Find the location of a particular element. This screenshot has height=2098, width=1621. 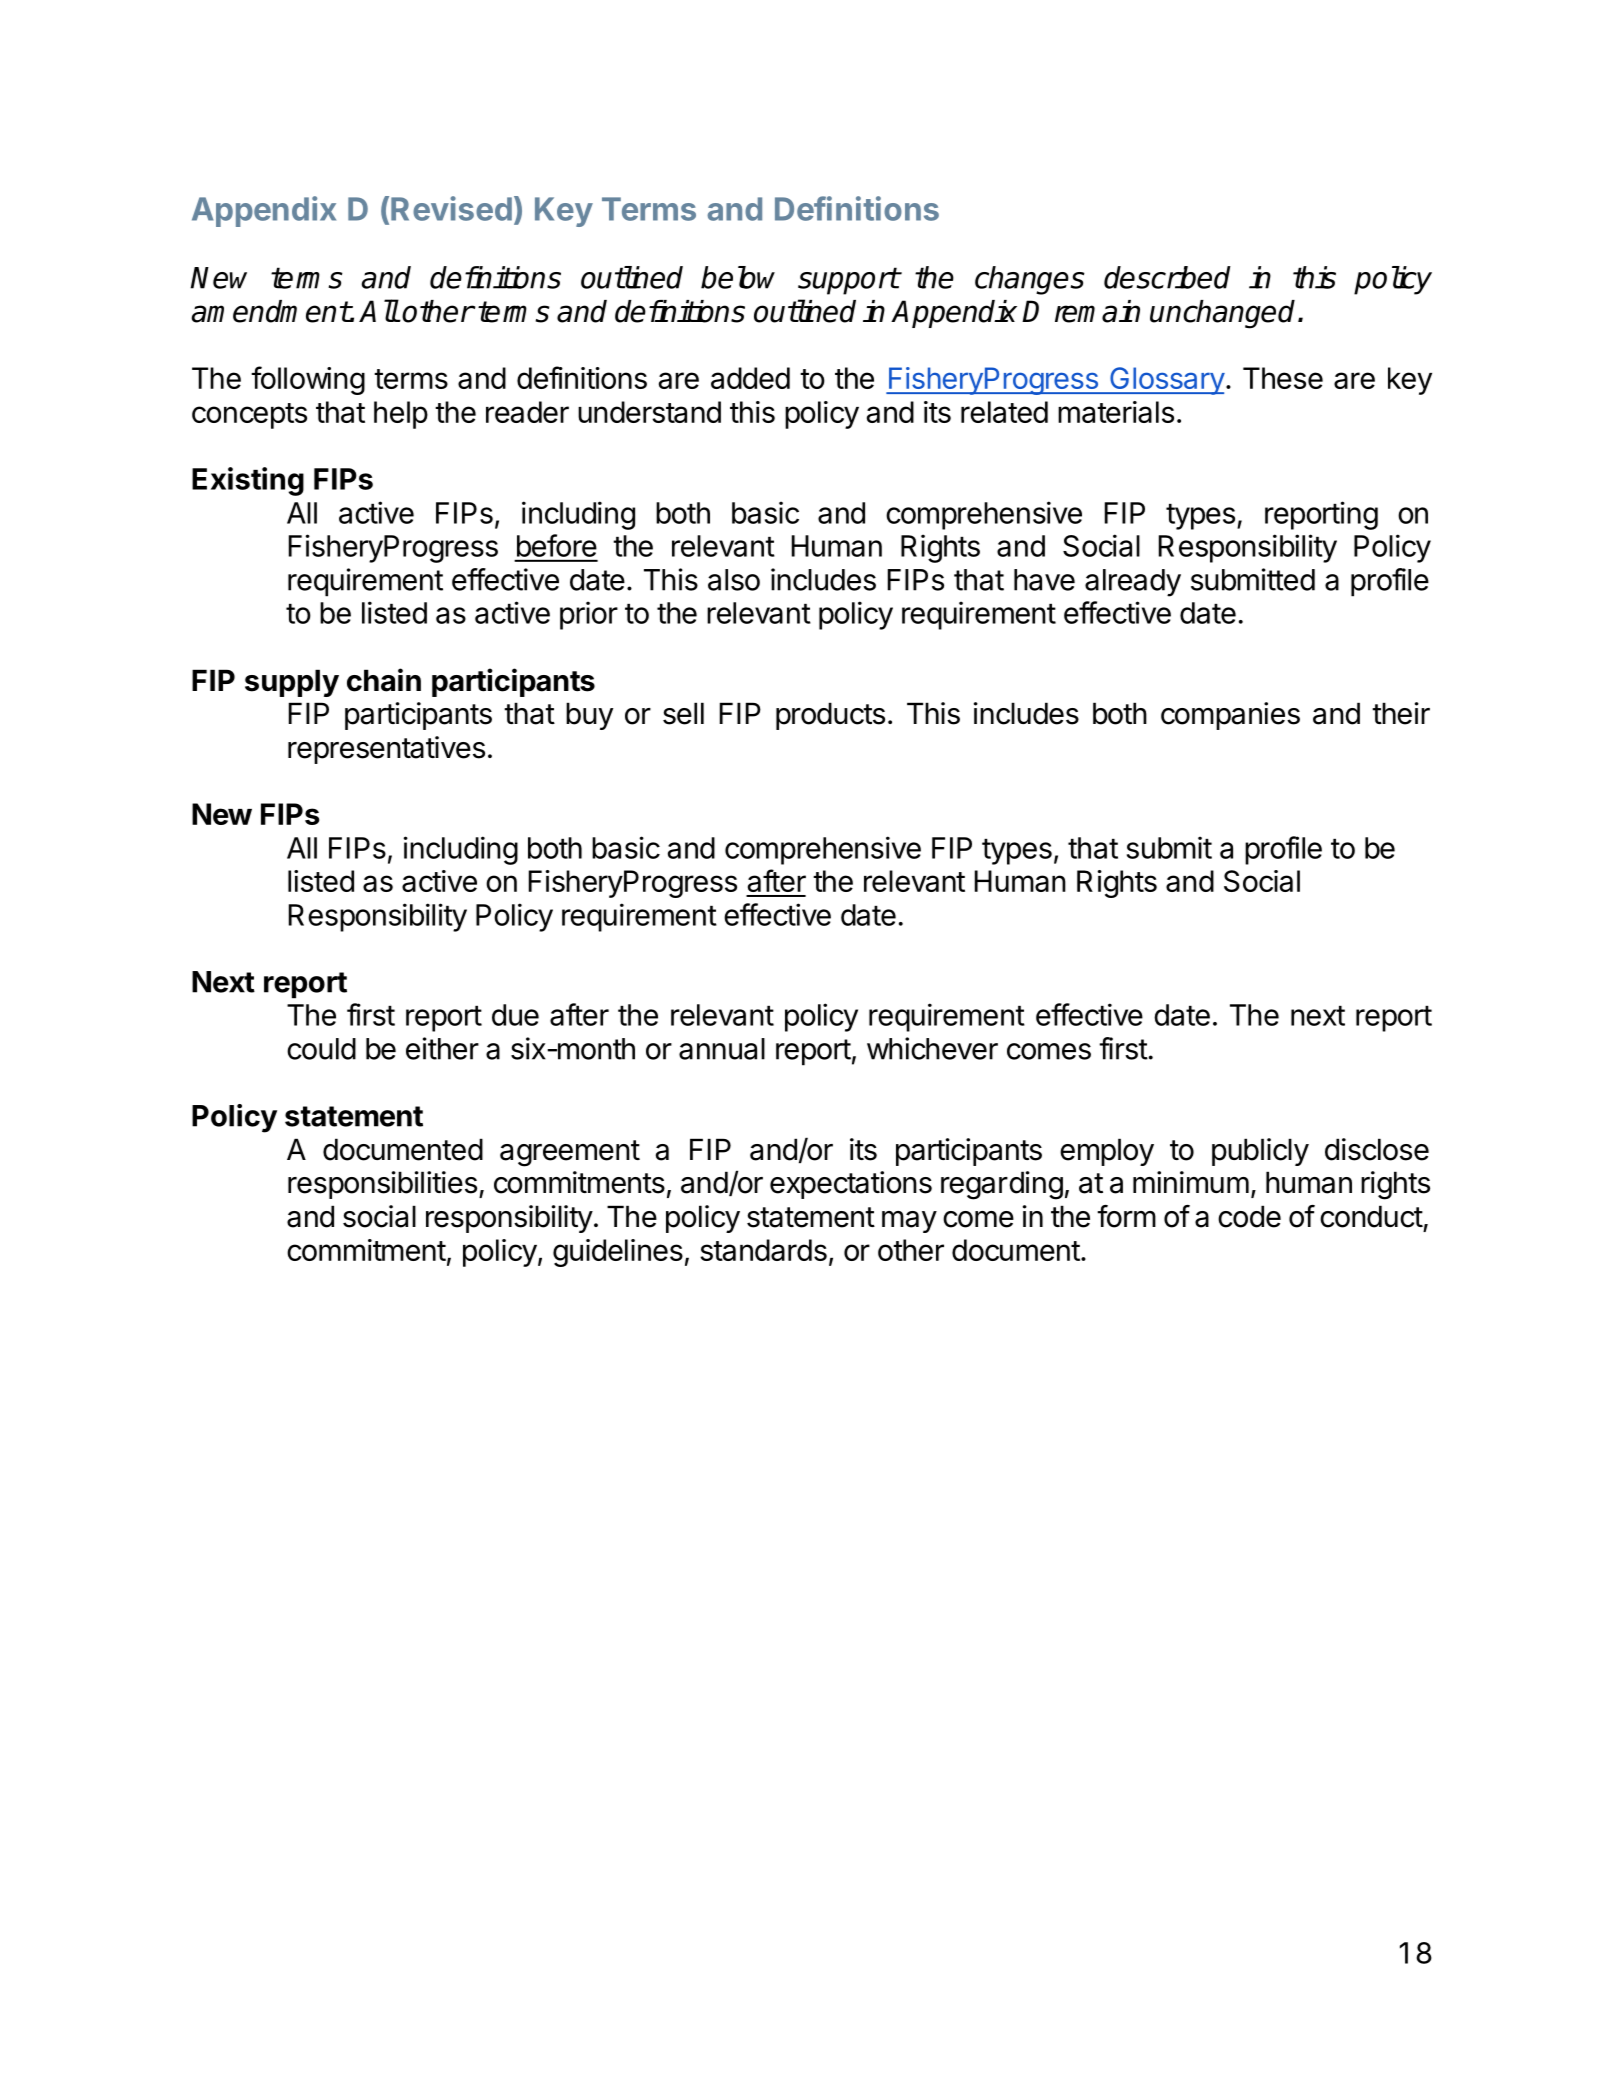

These is located at coordinates (1283, 378).
